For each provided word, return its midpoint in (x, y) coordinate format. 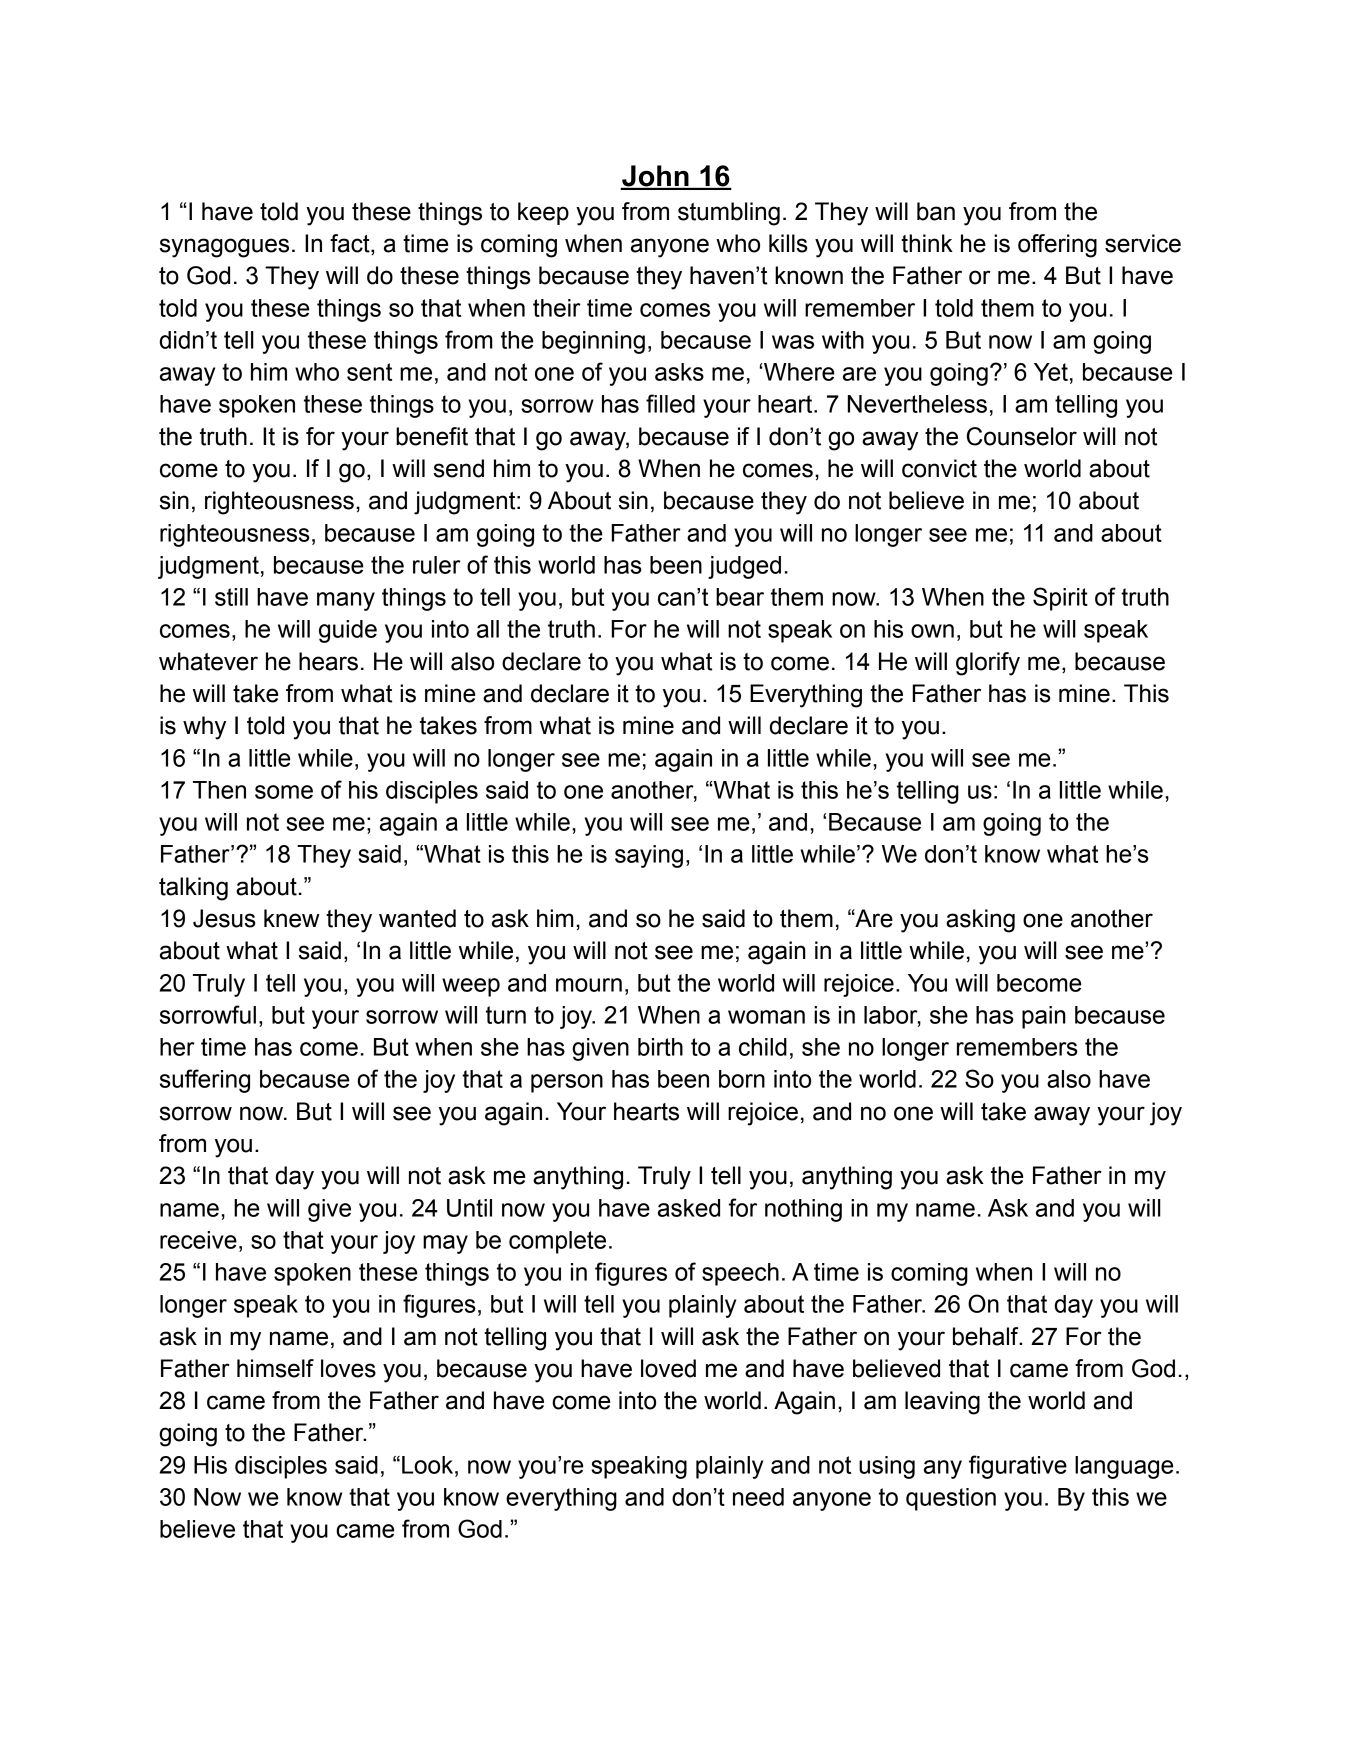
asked (689, 1208)
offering (1057, 246)
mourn (589, 985)
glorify (988, 664)
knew (292, 918)
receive (198, 1240)
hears (328, 661)
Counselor (1022, 436)
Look (429, 1465)
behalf (987, 1336)
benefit (432, 436)
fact (351, 244)
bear (740, 597)
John (655, 177)
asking (980, 921)
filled (670, 403)
